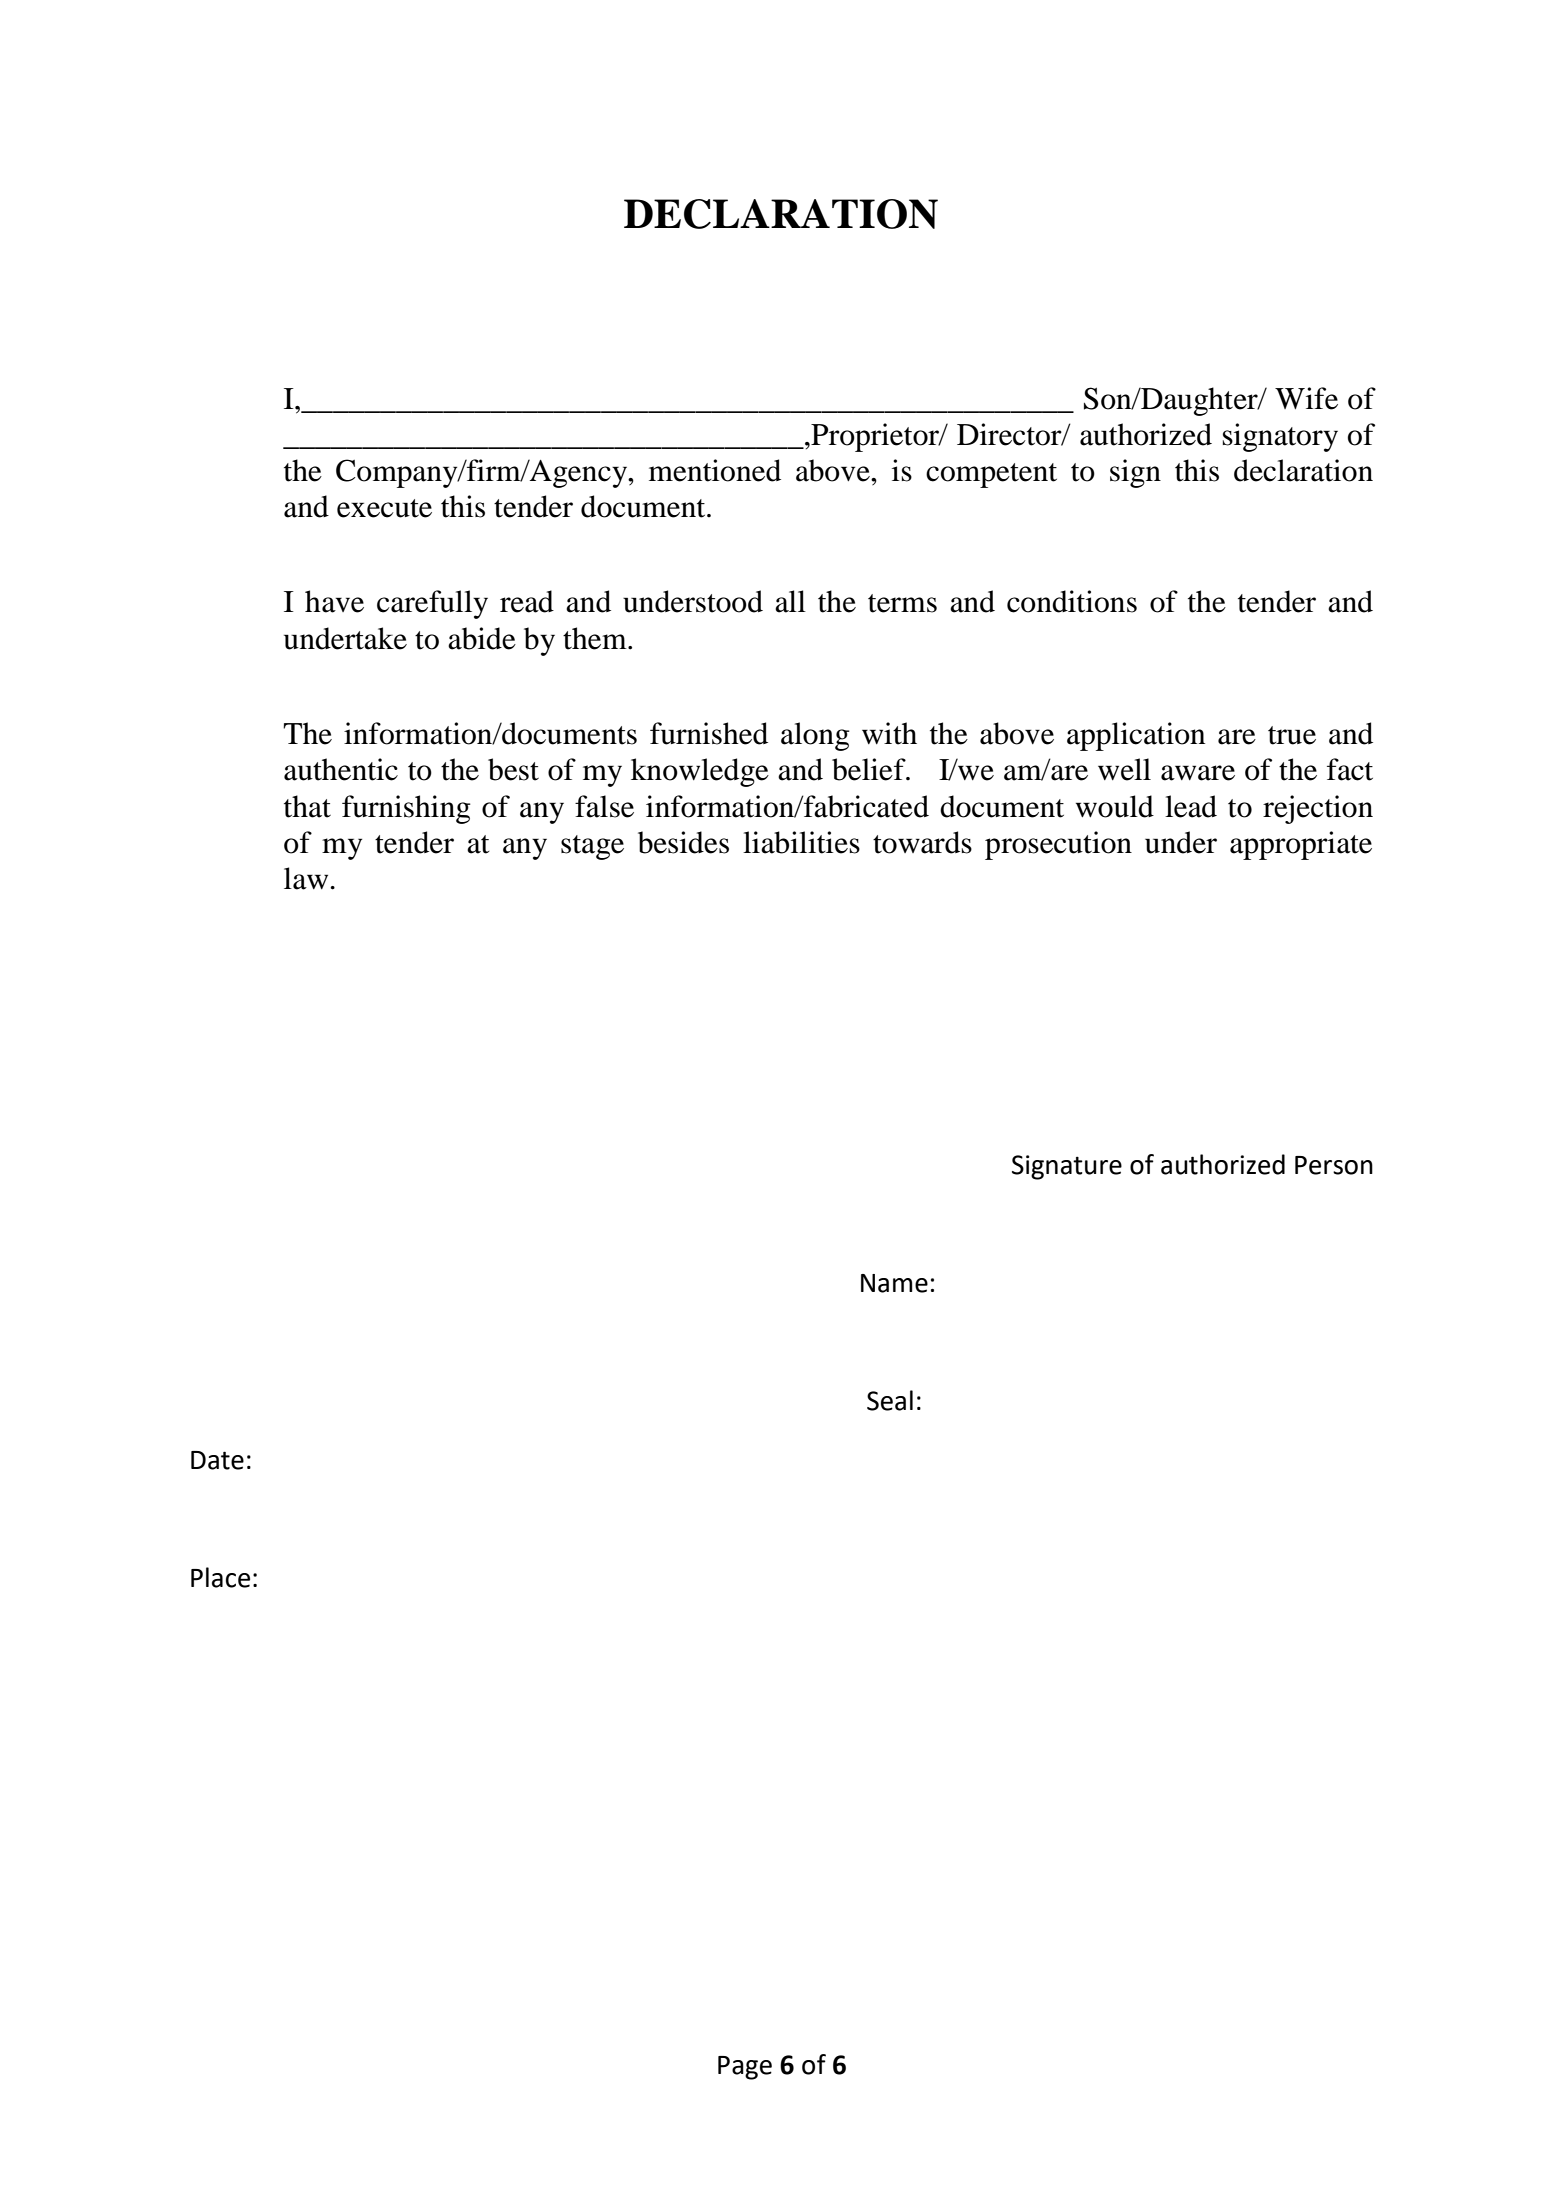  What do you see at coordinates (745, 2068) in the document?
I see `Page` at bounding box center [745, 2068].
